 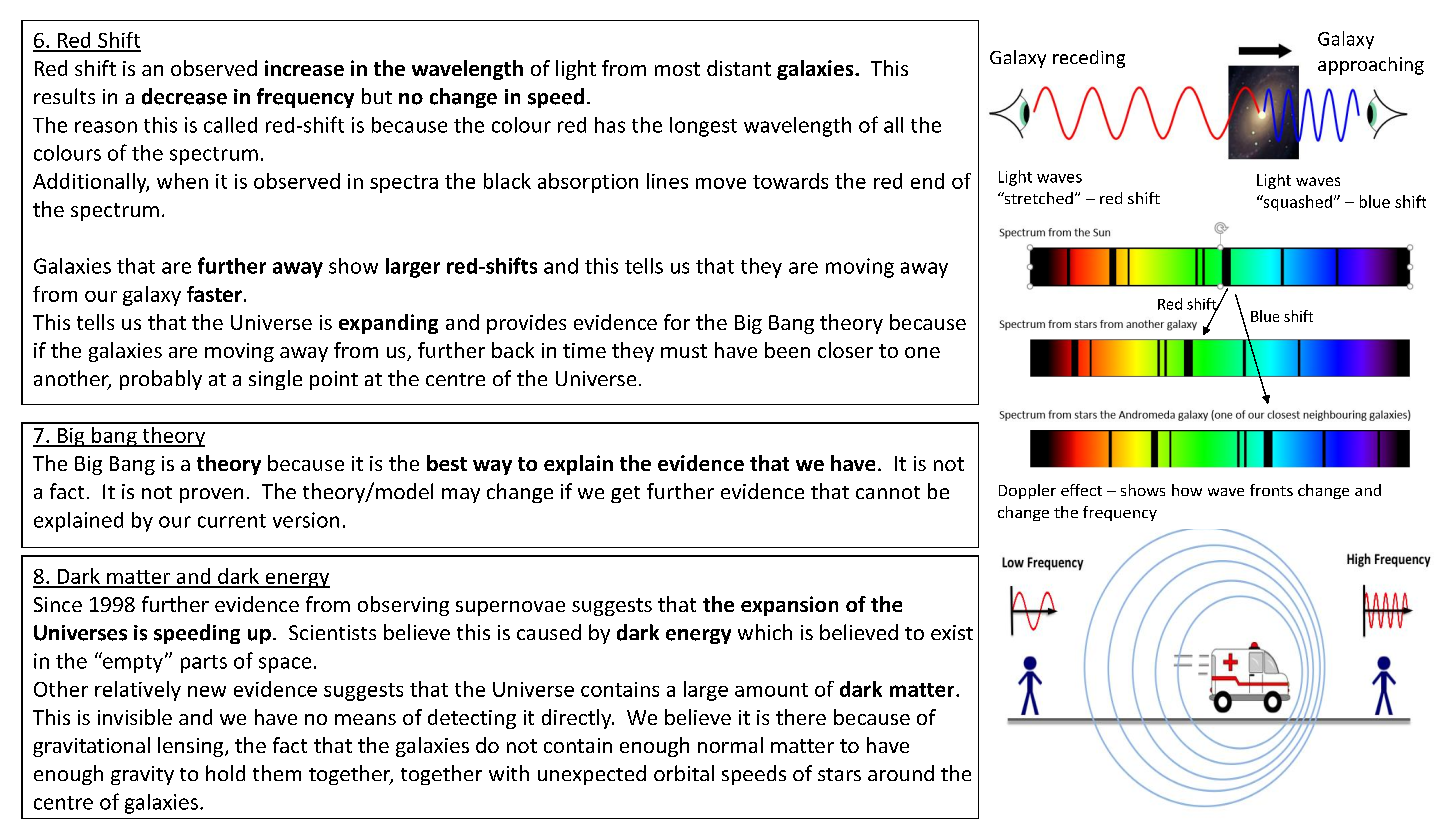 What do you see at coordinates (184, 96) in the document?
I see `decrease` at bounding box center [184, 96].
